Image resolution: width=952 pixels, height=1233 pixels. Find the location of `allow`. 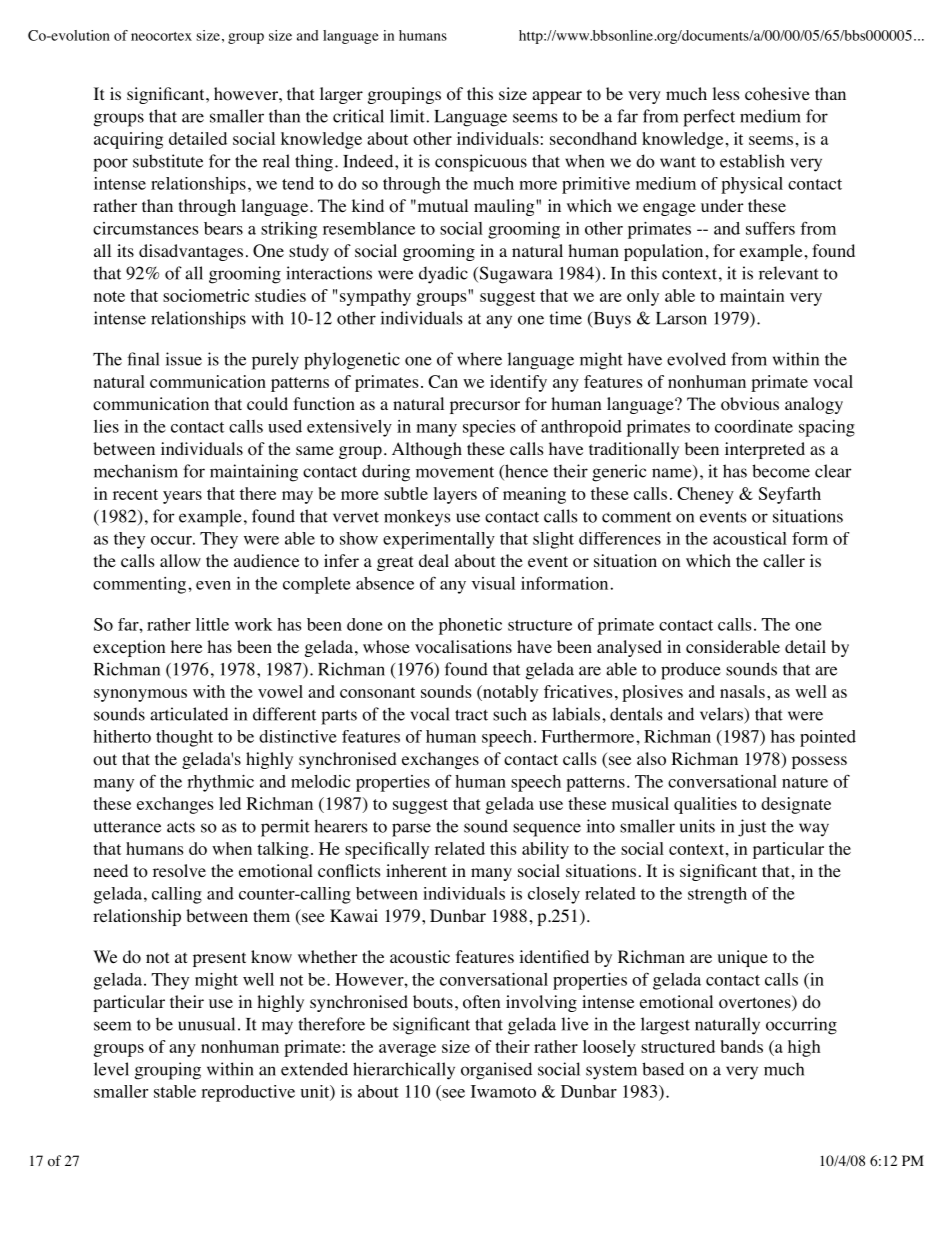

allow is located at coordinates (180, 561).
